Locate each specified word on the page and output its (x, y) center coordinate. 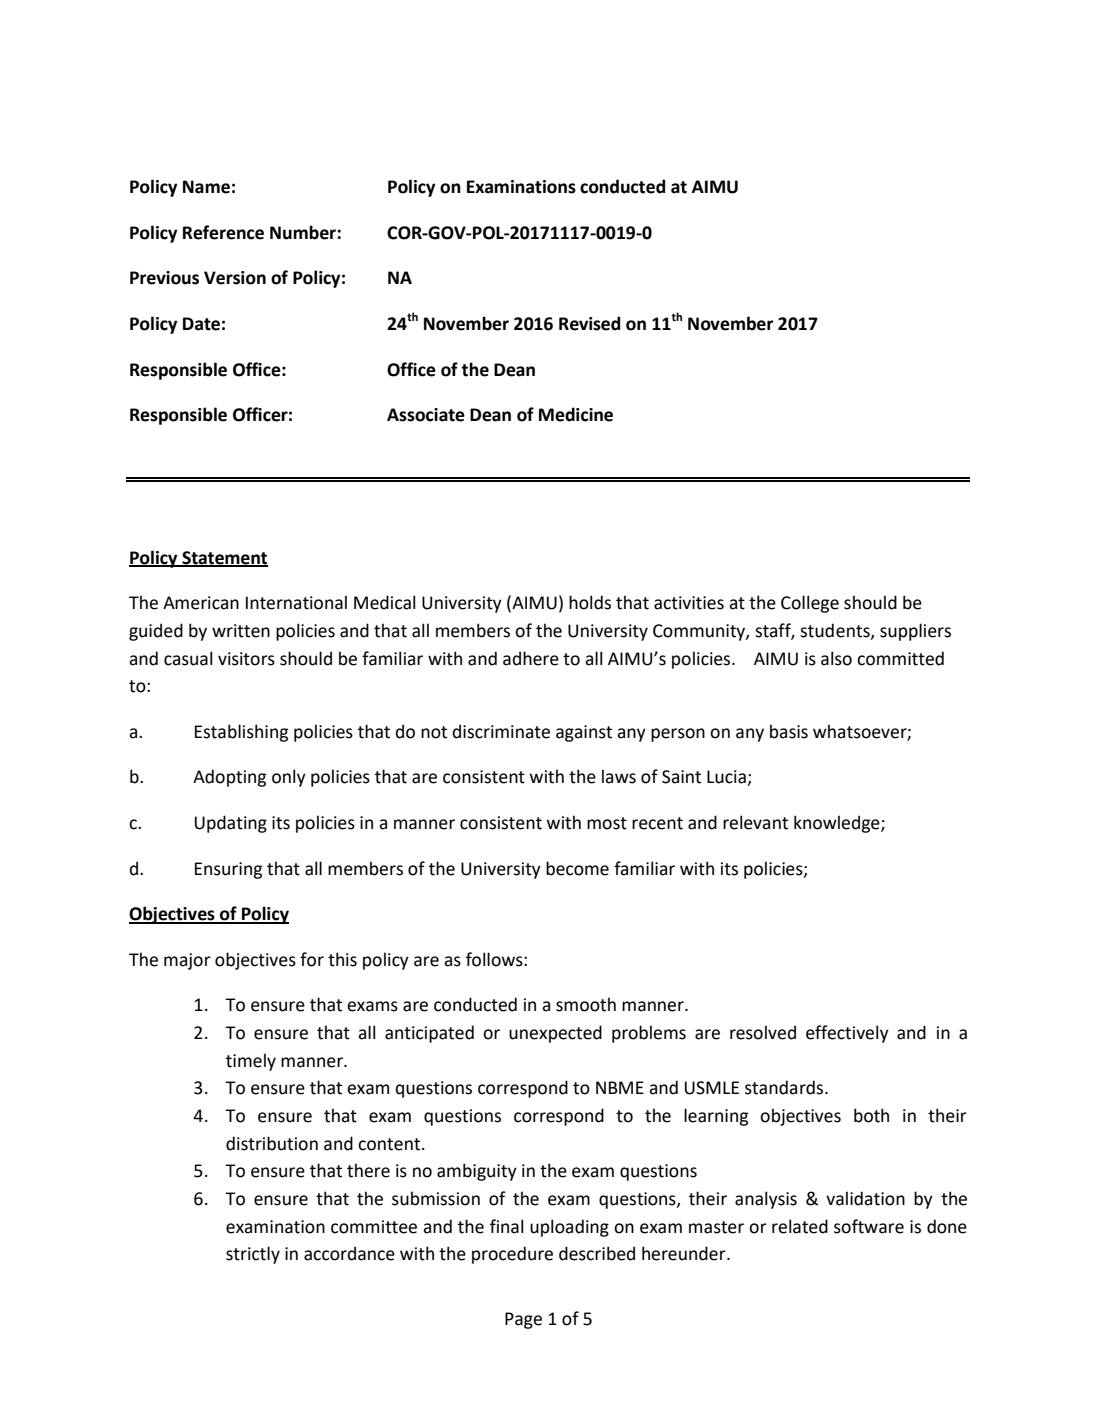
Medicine (576, 414)
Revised (589, 323)
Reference (223, 232)
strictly (253, 1255)
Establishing (241, 733)
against (584, 733)
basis (789, 731)
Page (523, 1320)
